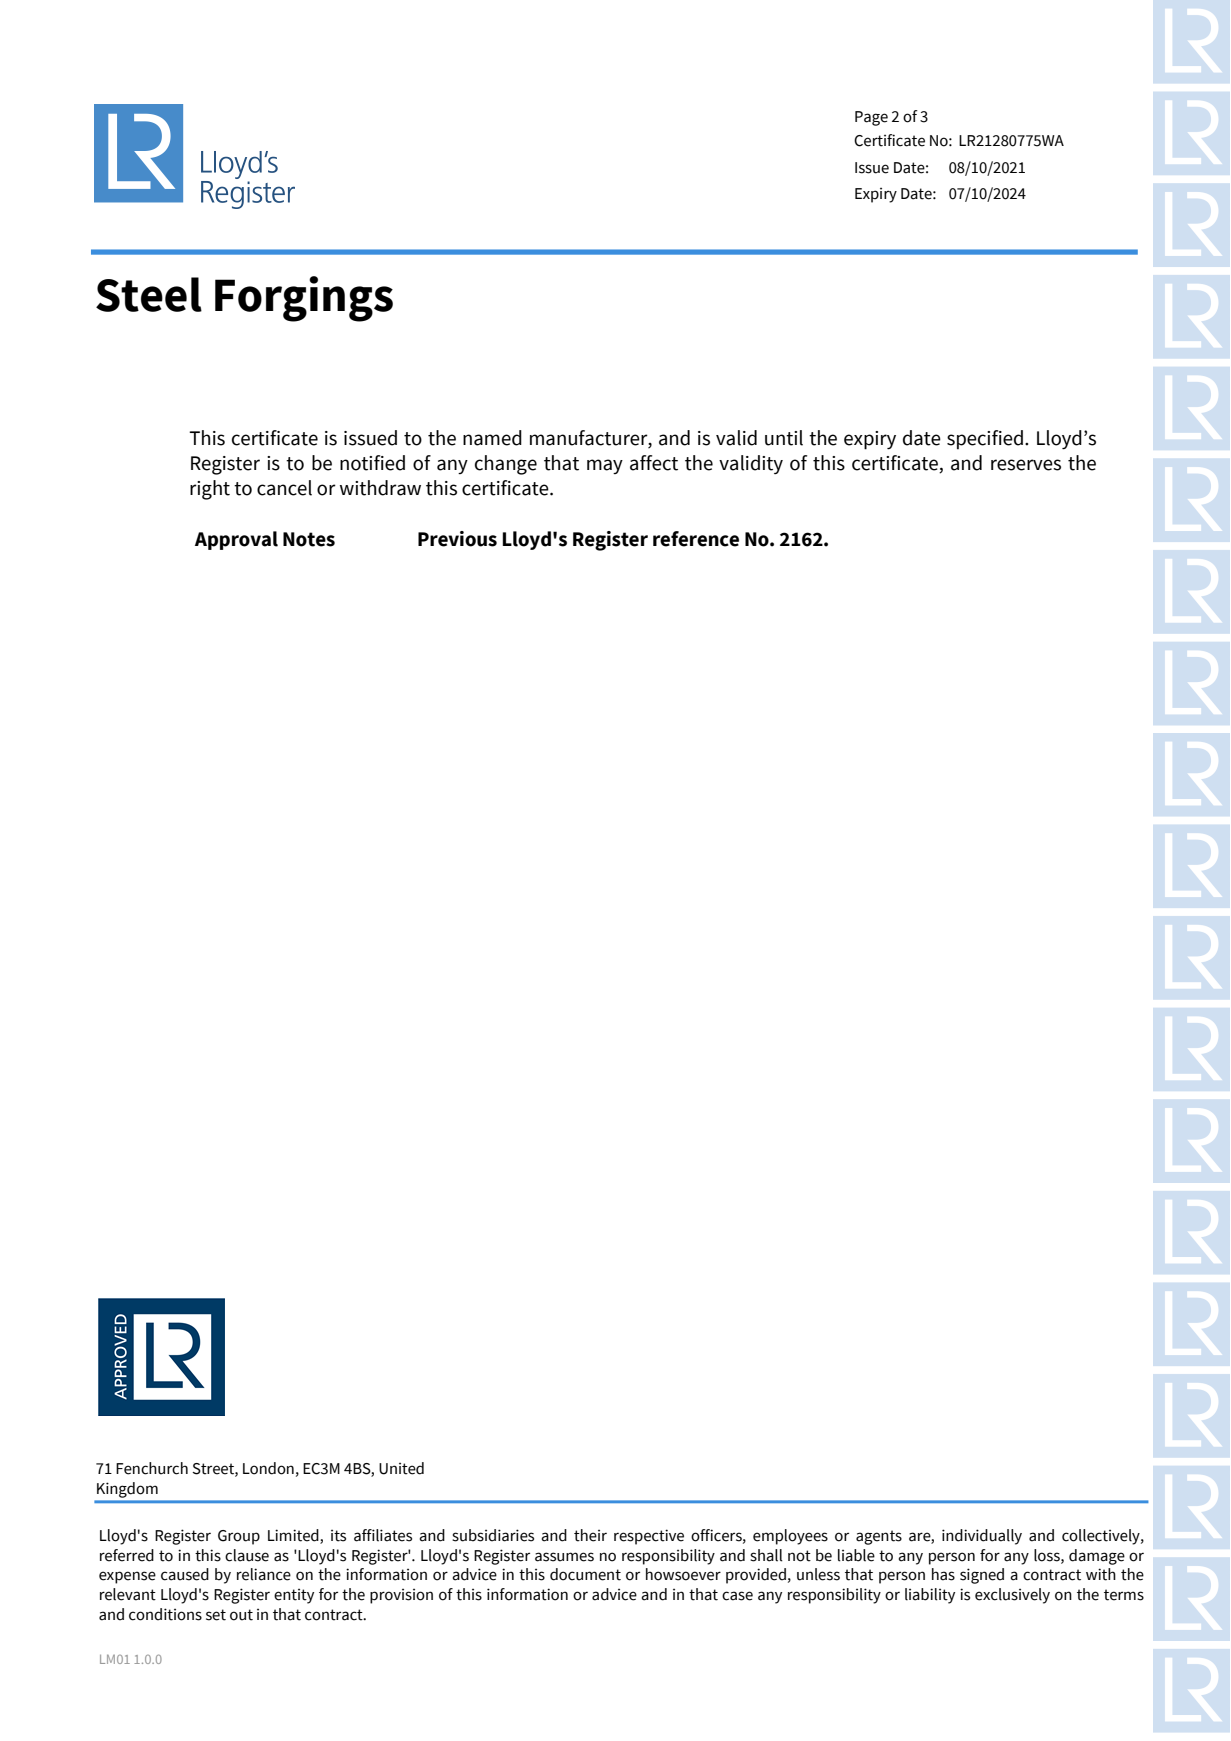  I want to click on reference, so click(696, 539).
